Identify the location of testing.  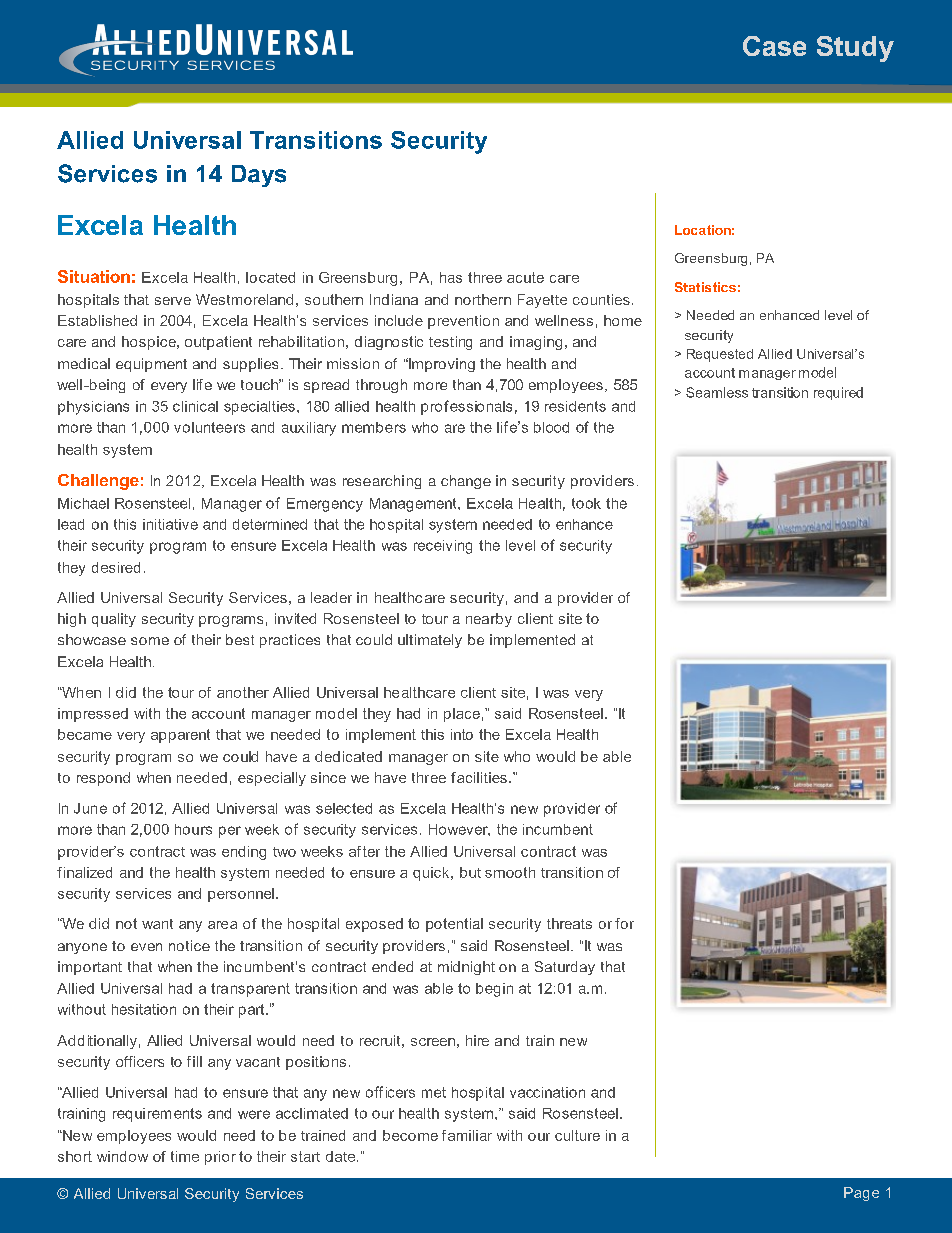
(450, 343).
